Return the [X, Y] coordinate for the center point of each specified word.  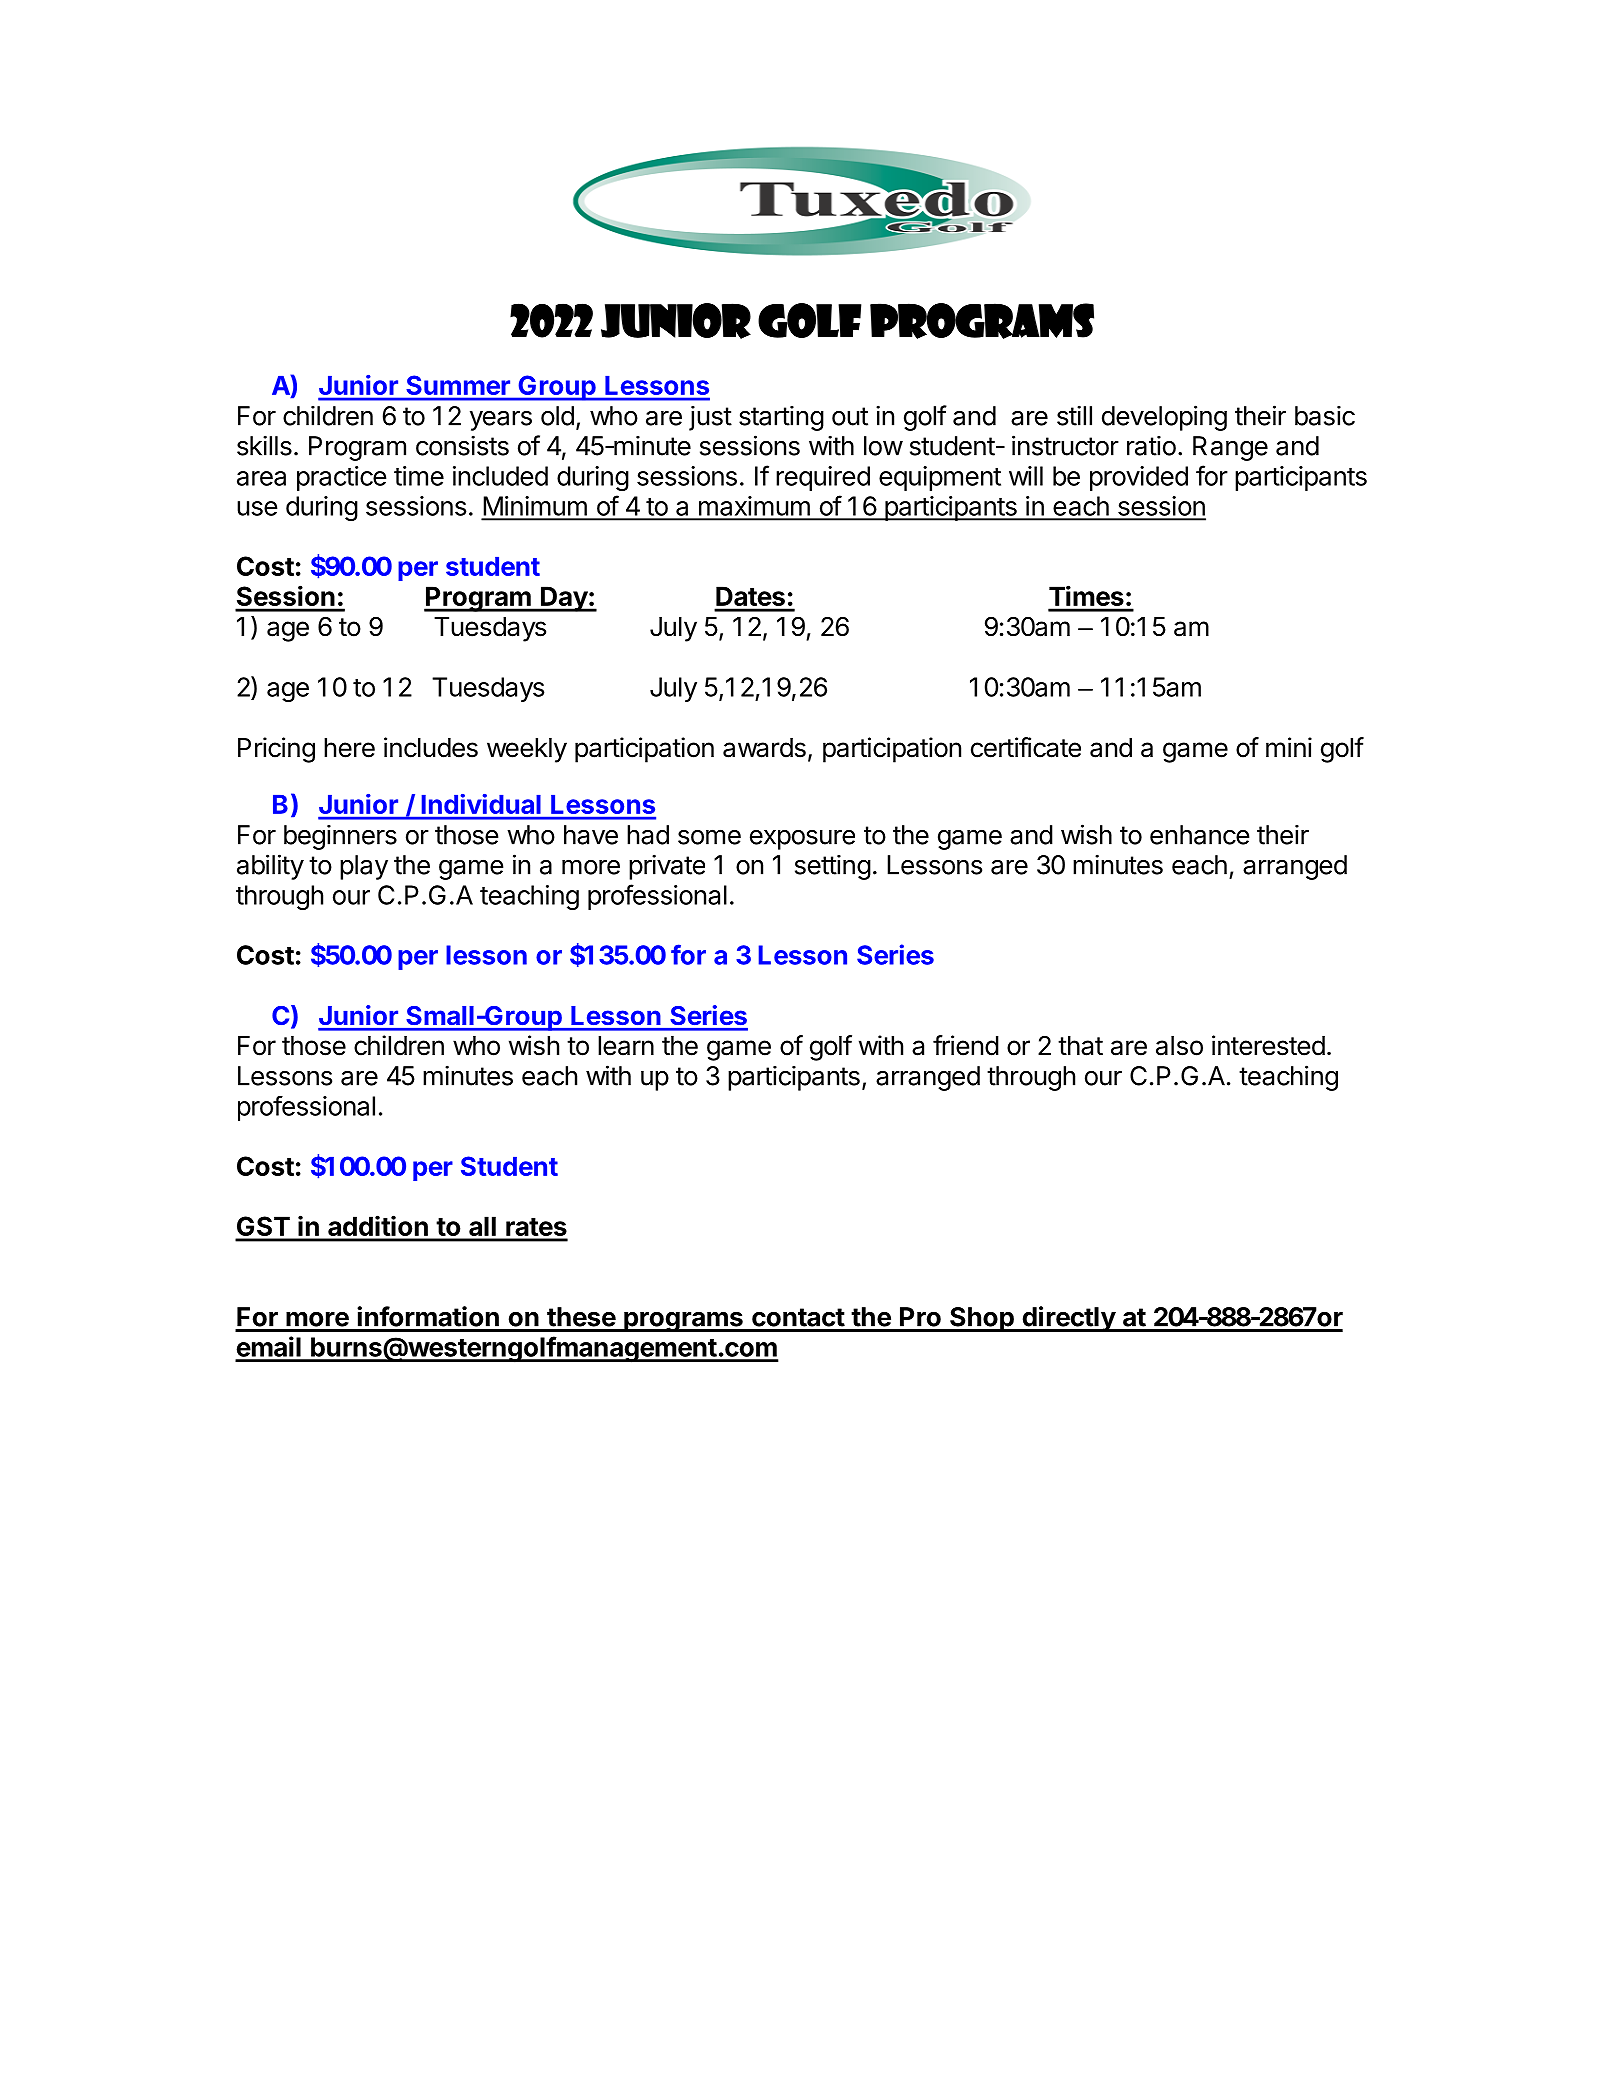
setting [833, 867]
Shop [982, 1319]
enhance [1199, 835]
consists [462, 445]
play [364, 867]
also [1179, 1046]
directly [1068, 1319]
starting [781, 418]
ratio [1151, 445]
